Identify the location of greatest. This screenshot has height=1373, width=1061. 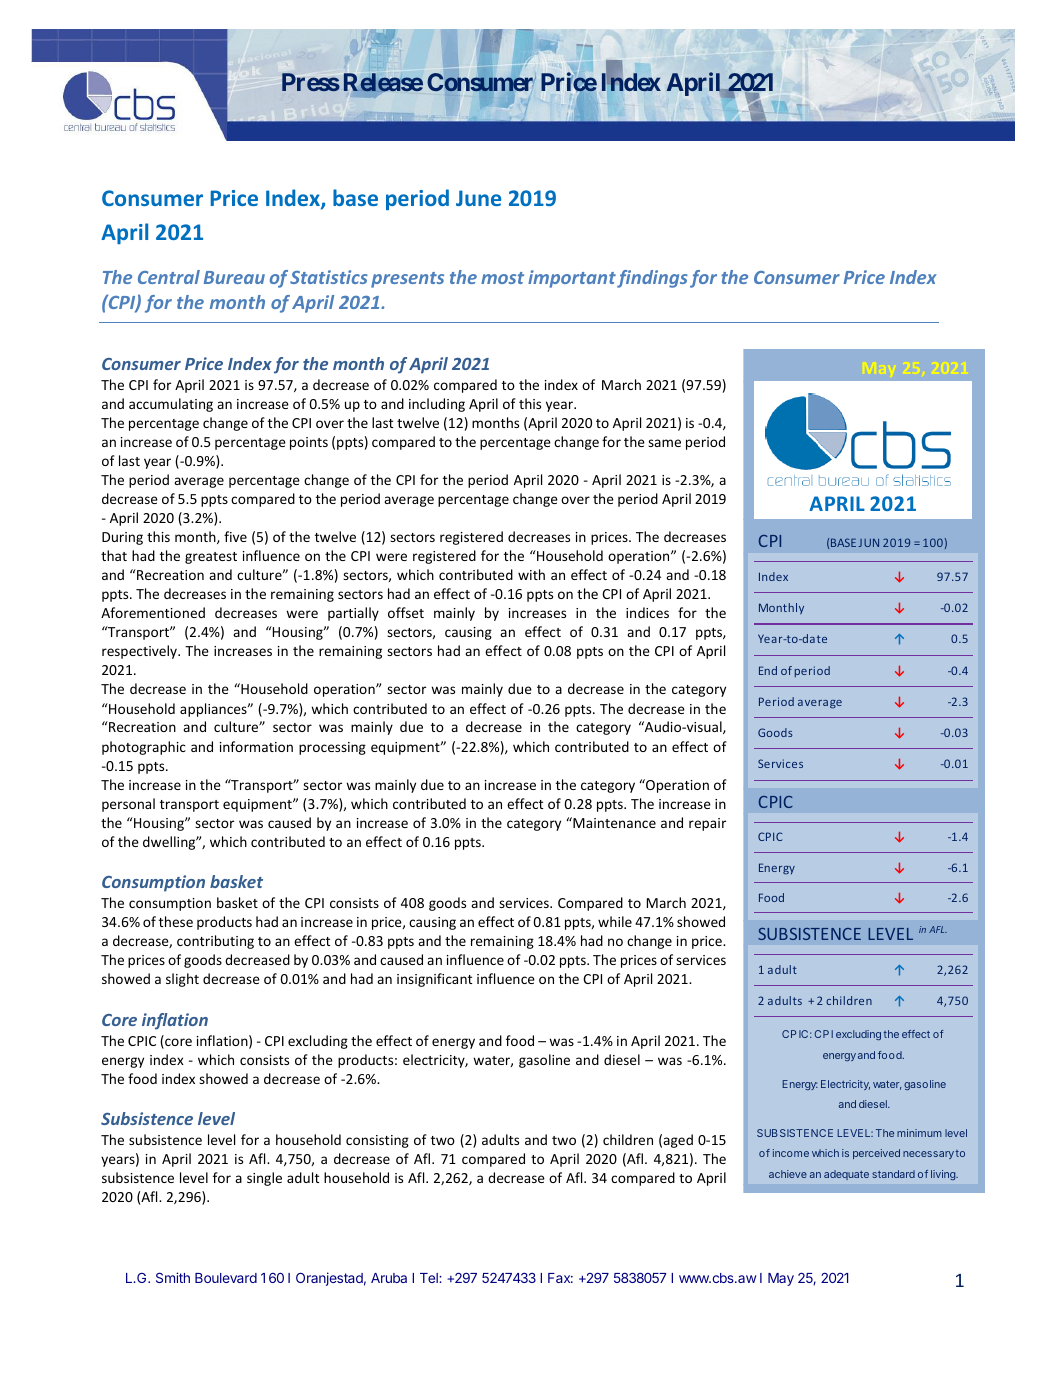
(211, 558).
